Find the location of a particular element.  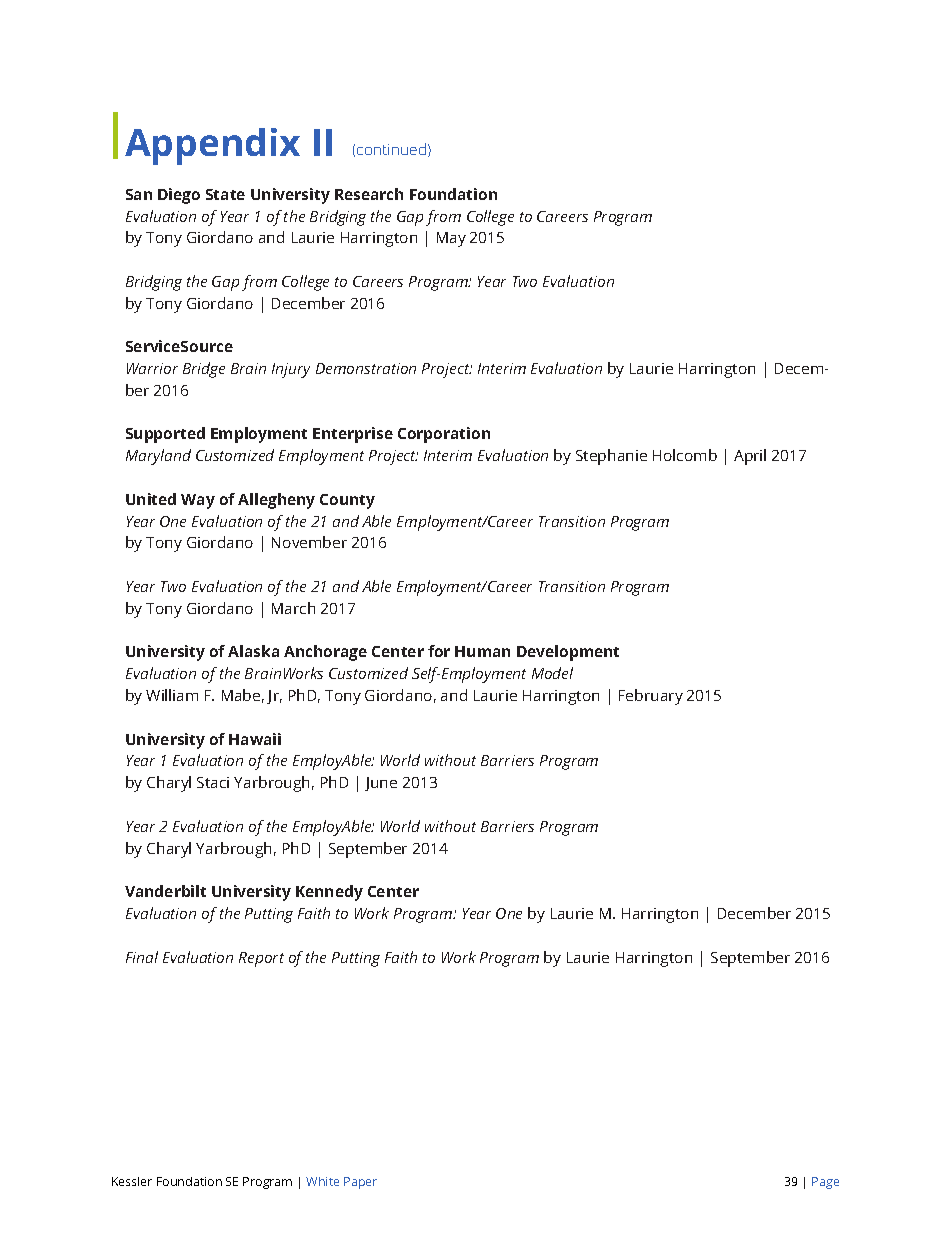

May is located at coordinates (451, 239).
